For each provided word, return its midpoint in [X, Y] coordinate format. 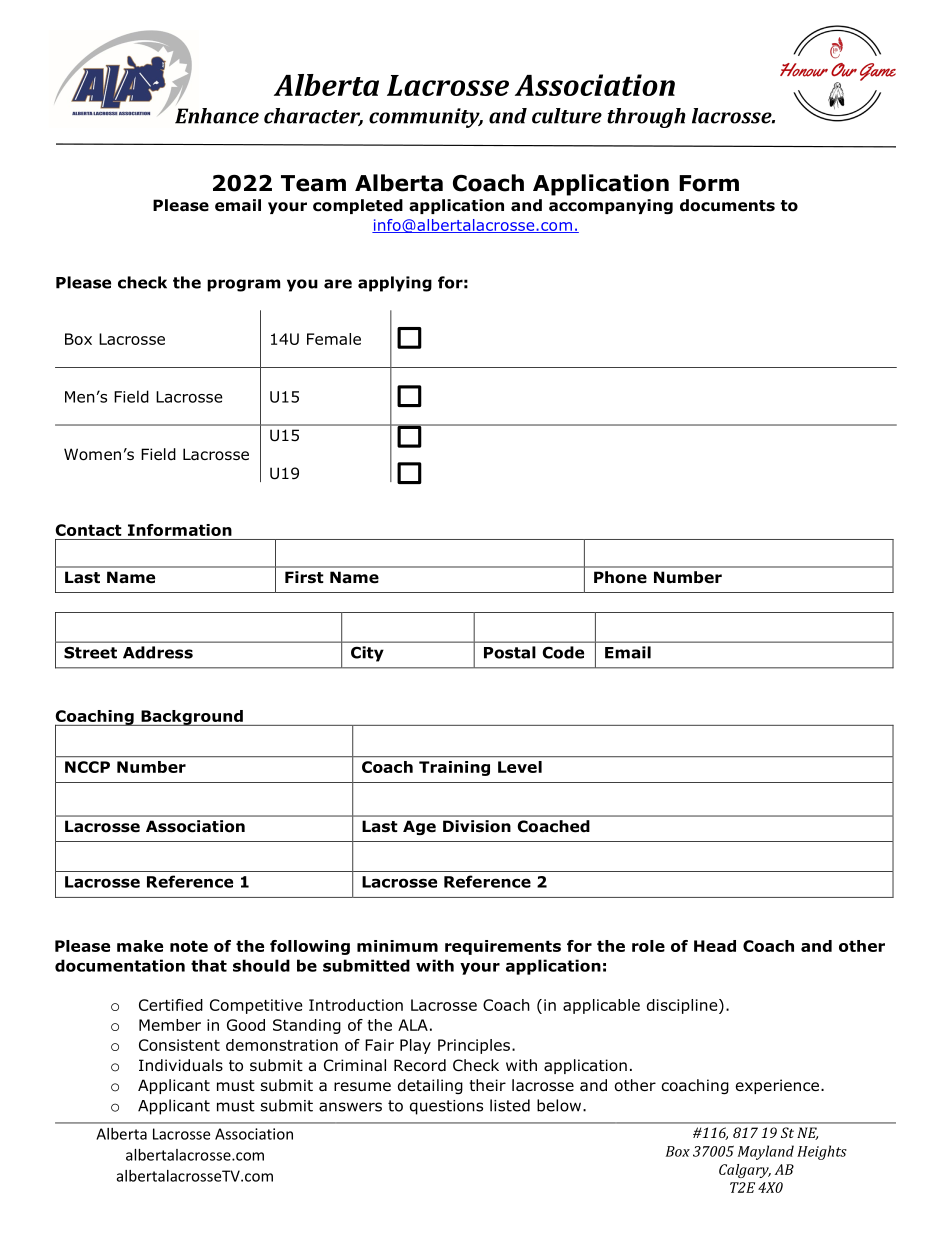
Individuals [181, 1065]
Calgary [745, 1171]
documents [727, 205]
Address [158, 652]
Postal [510, 652]
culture [567, 116]
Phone [620, 577]
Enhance [217, 116]
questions [446, 1107]
